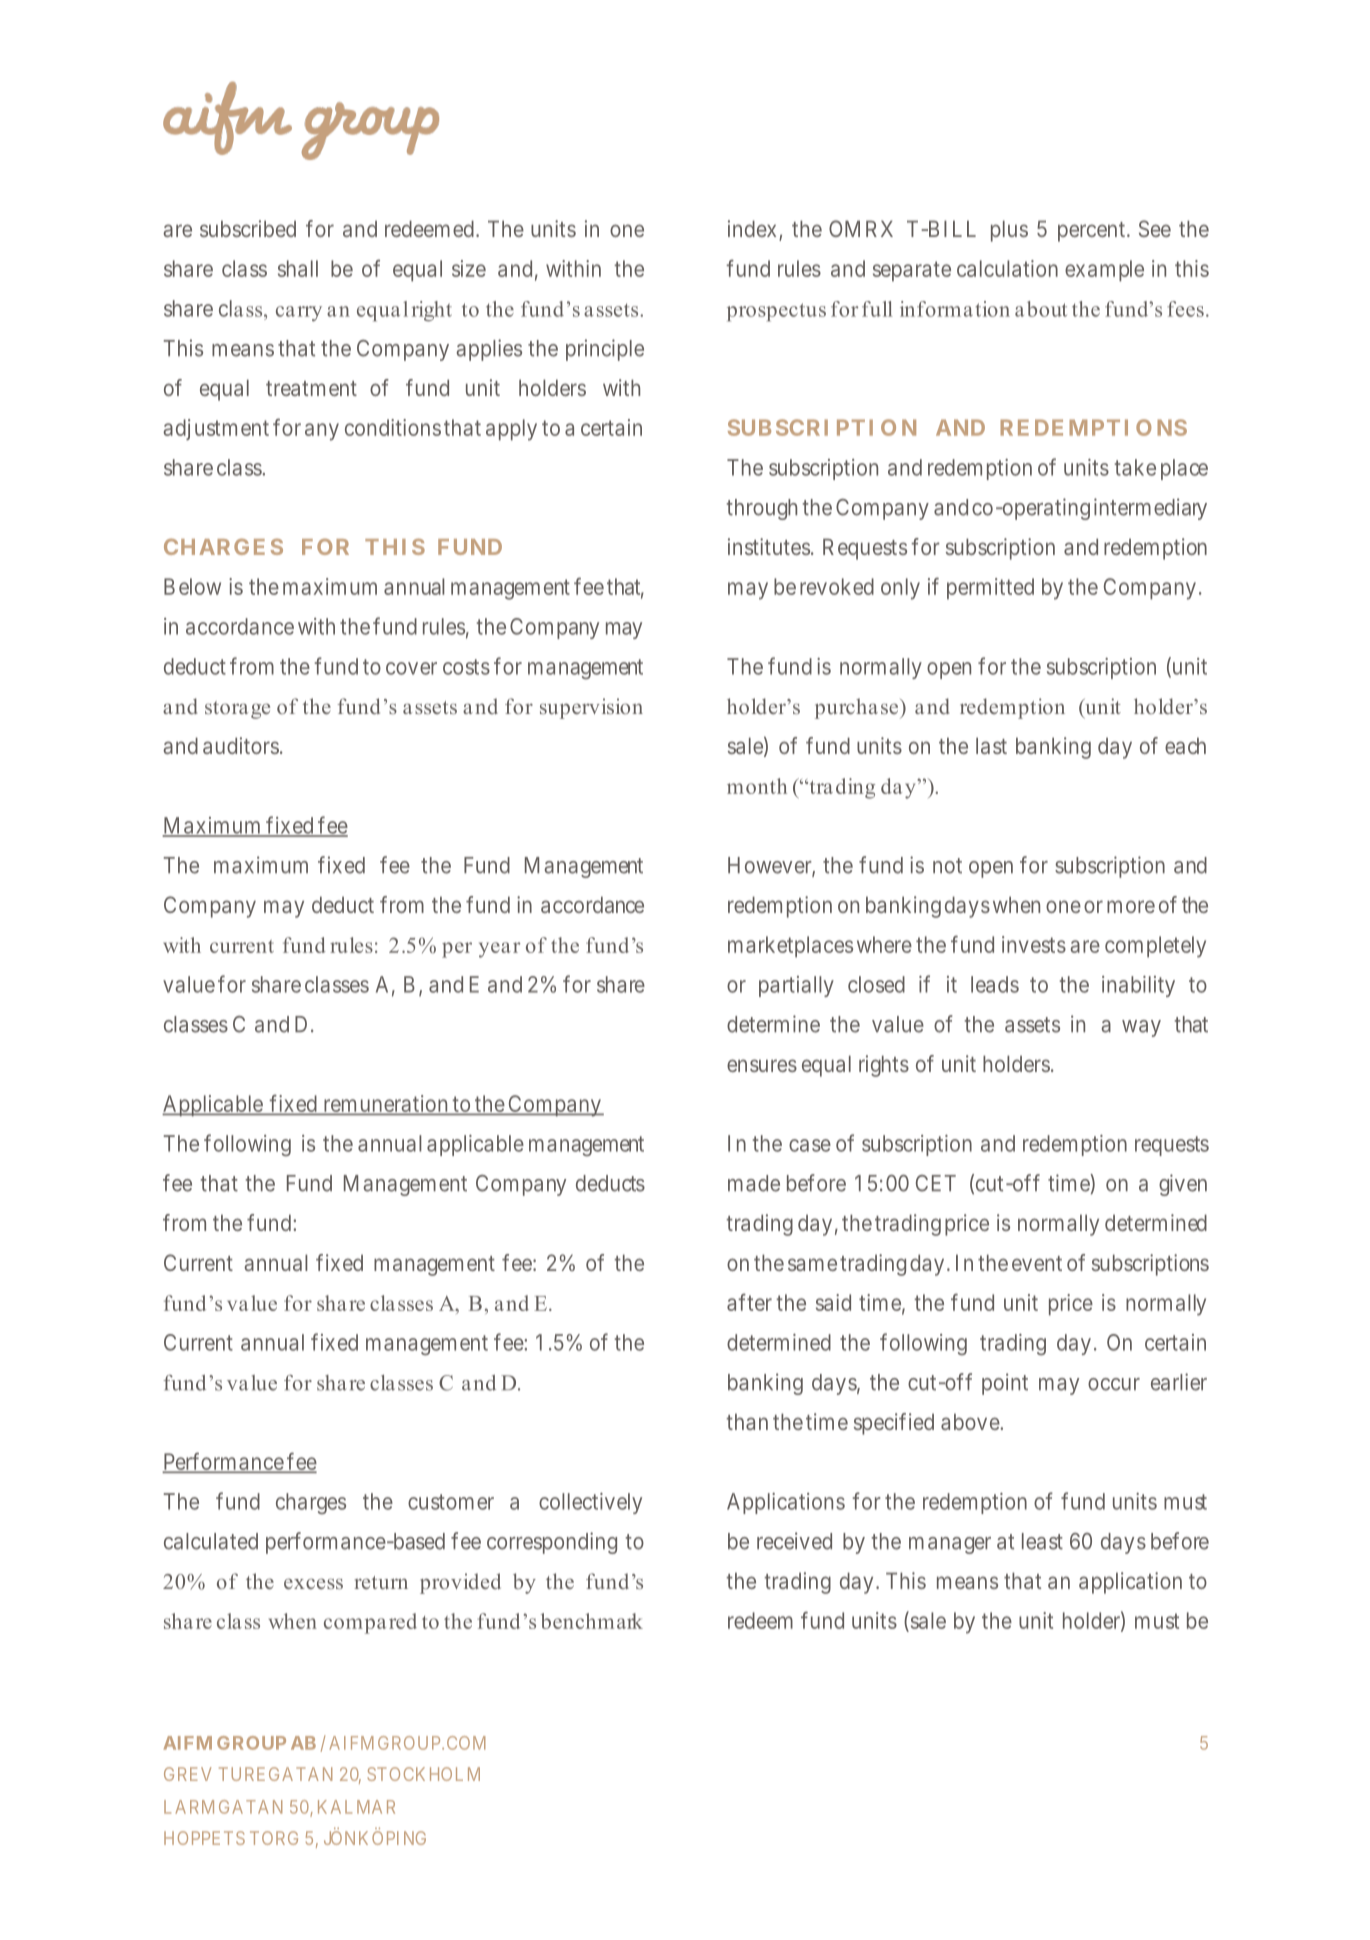 This image has height=1940, width=1370. Describe the element at coordinates (1114, 1384) in the image. I see `occur` at that location.
